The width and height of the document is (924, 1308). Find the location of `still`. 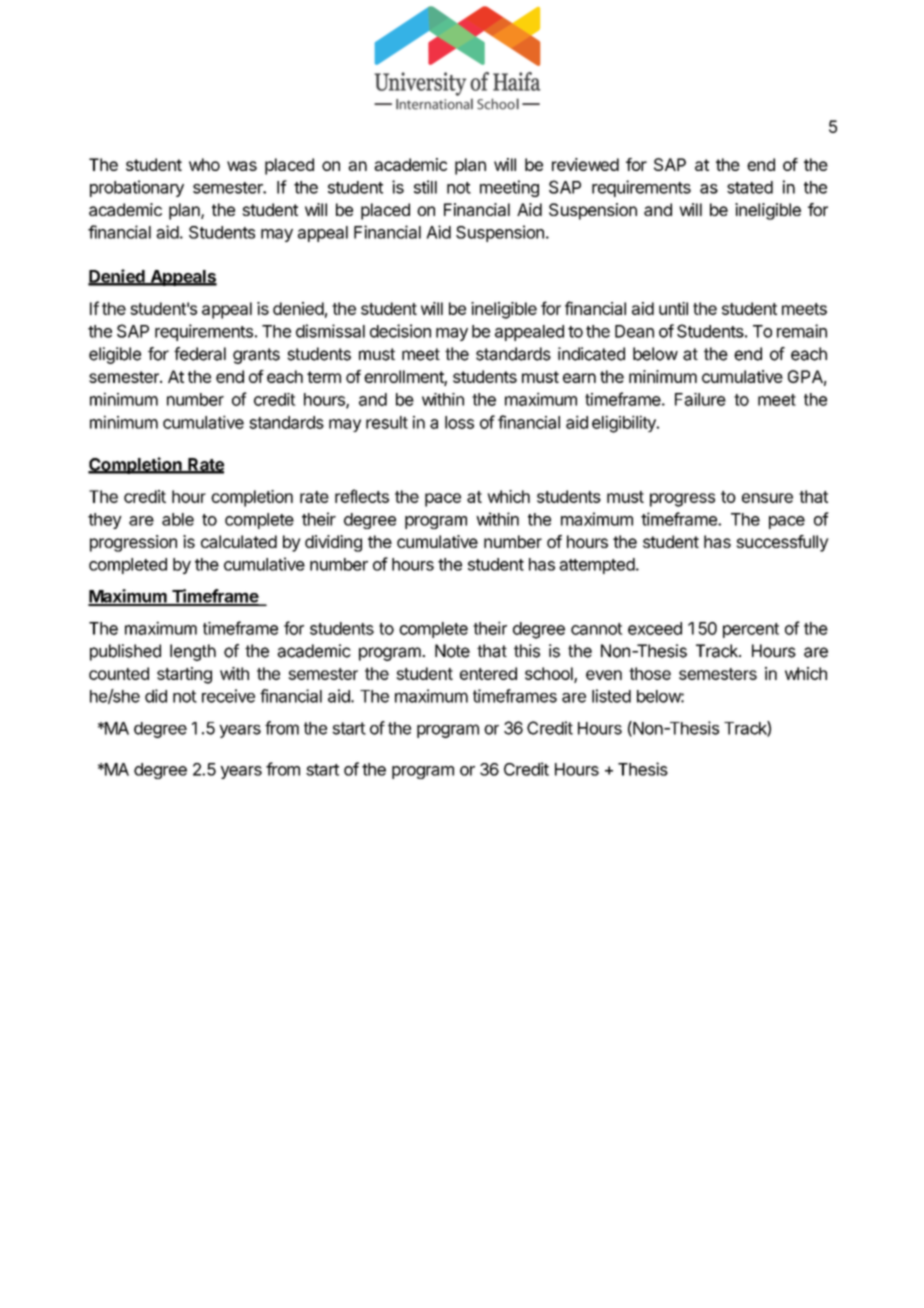

still is located at coordinates (425, 187).
